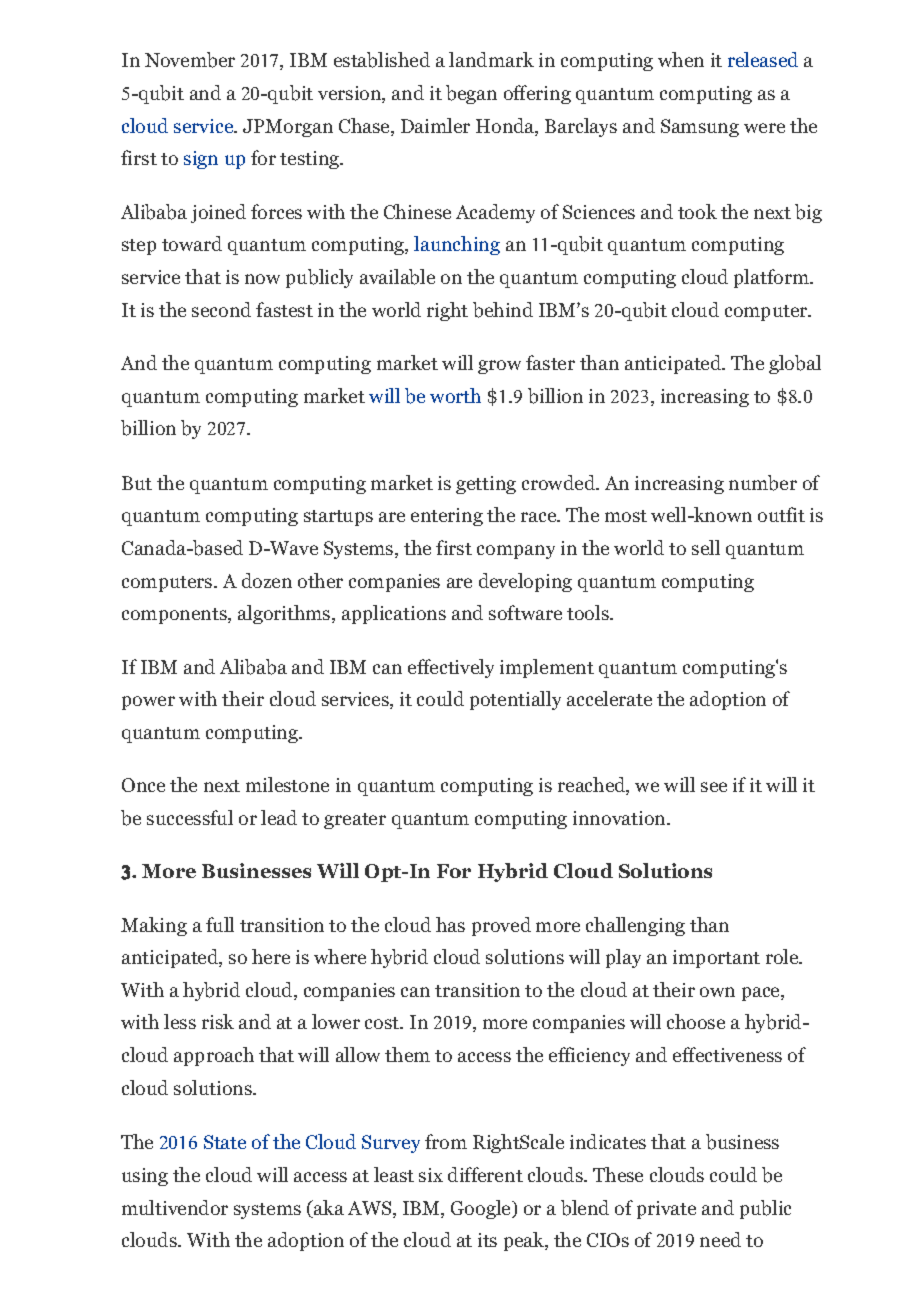 The image size is (924, 1308). What do you see at coordinates (501, 926) in the screenshot?
I see `proved` at bounding box center [501, 926].
